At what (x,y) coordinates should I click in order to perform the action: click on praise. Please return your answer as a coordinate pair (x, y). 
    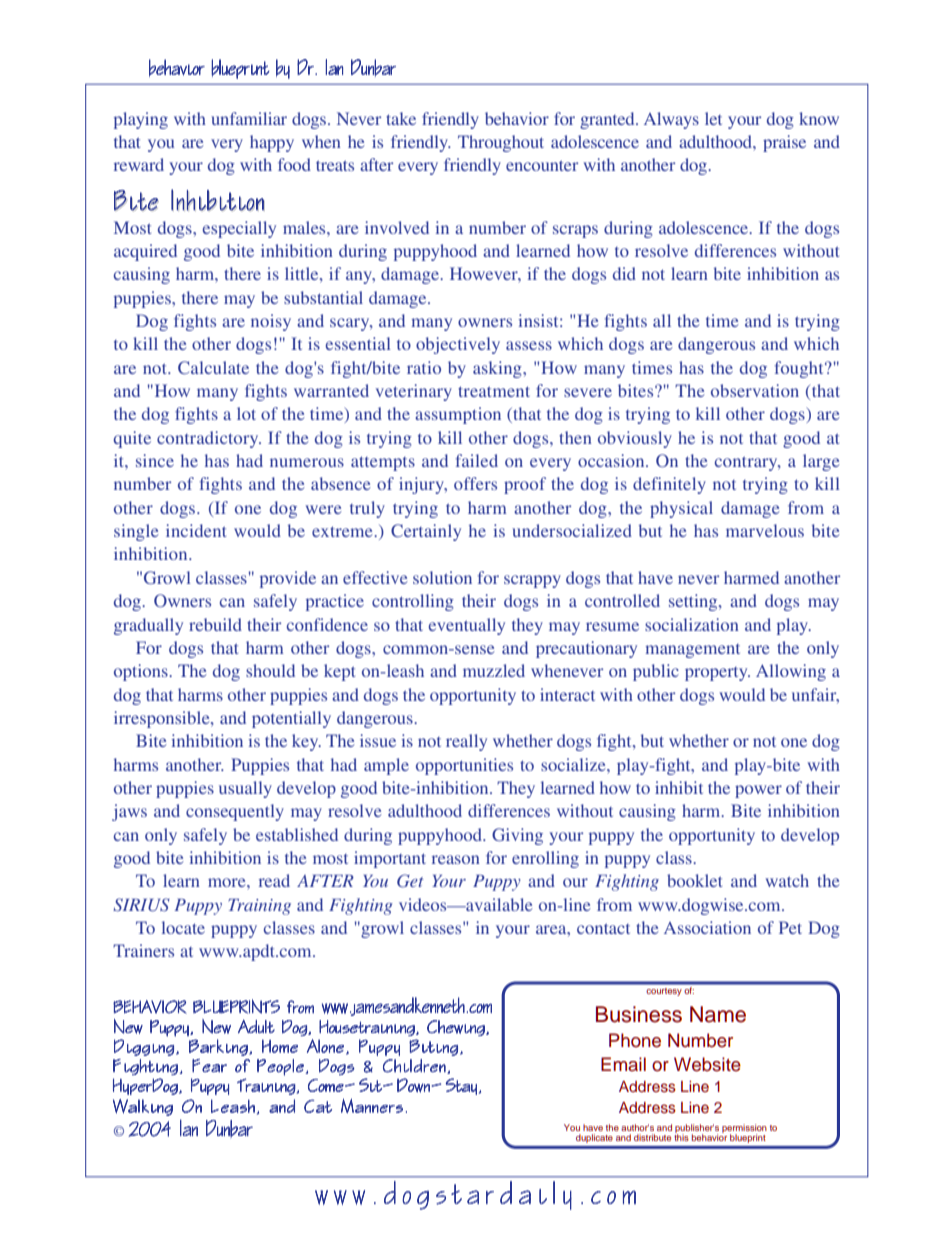
    Looking at the image, I should click on (784, 143).
